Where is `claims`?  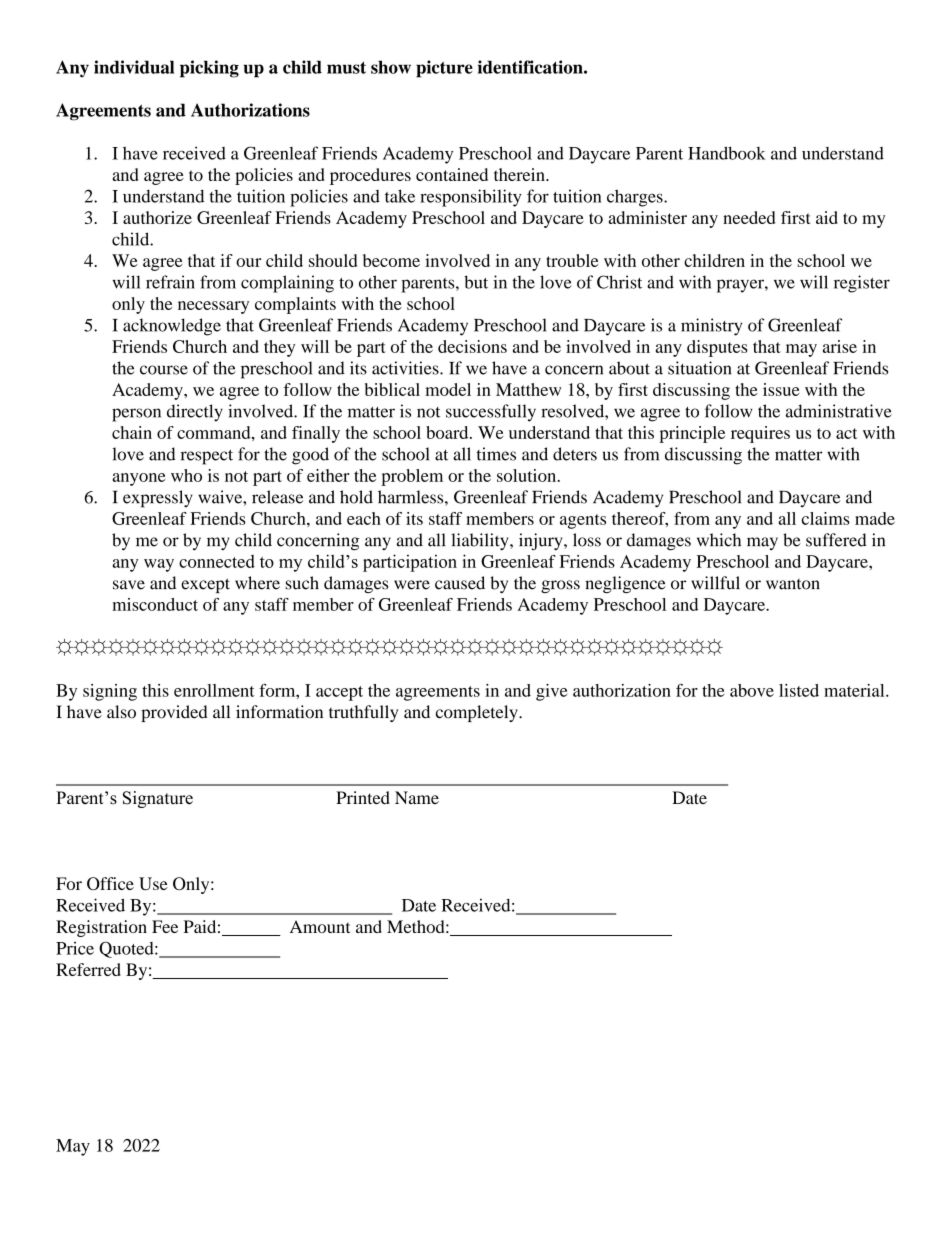 claims is located at coordinates (826, 518).
